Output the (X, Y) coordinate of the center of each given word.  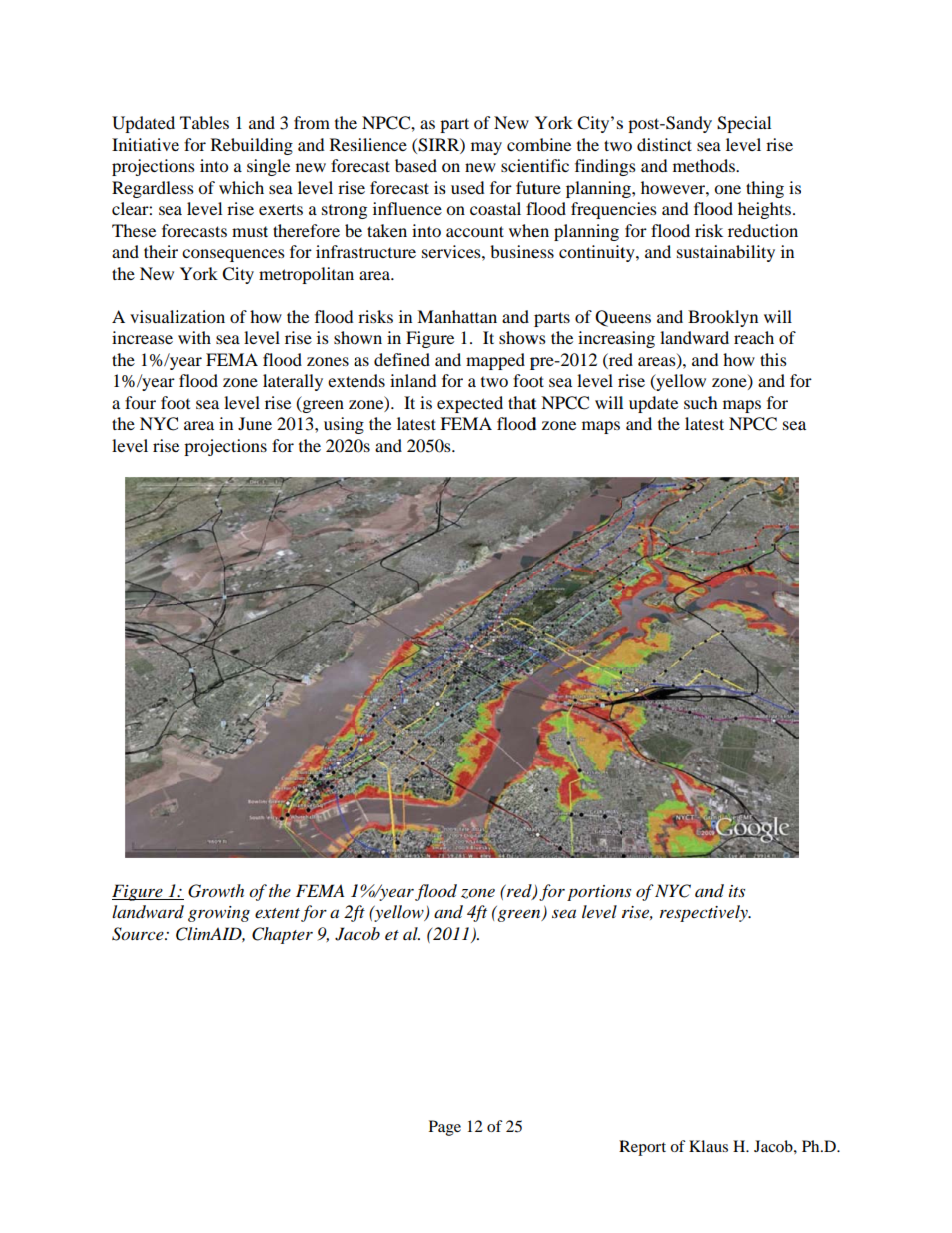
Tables (204, 122)
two (494, 381)
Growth (216, 891)
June (255, 423)
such (700, 402)
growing (219, 914)
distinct (664, 144)
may (486, 148)
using (344, 425)
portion (596, 893)
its (737, 891)
